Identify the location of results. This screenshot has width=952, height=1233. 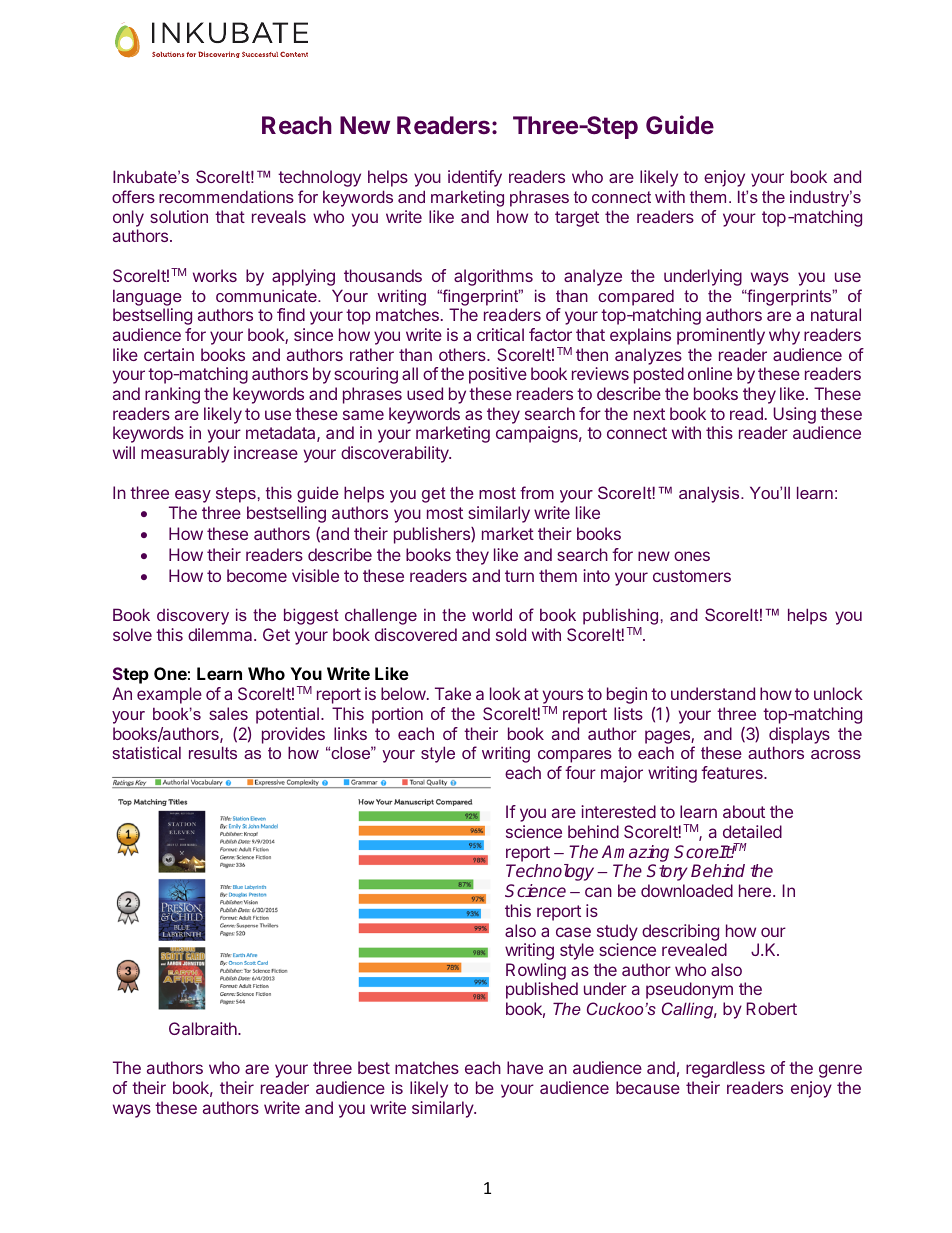
(213, 752).
